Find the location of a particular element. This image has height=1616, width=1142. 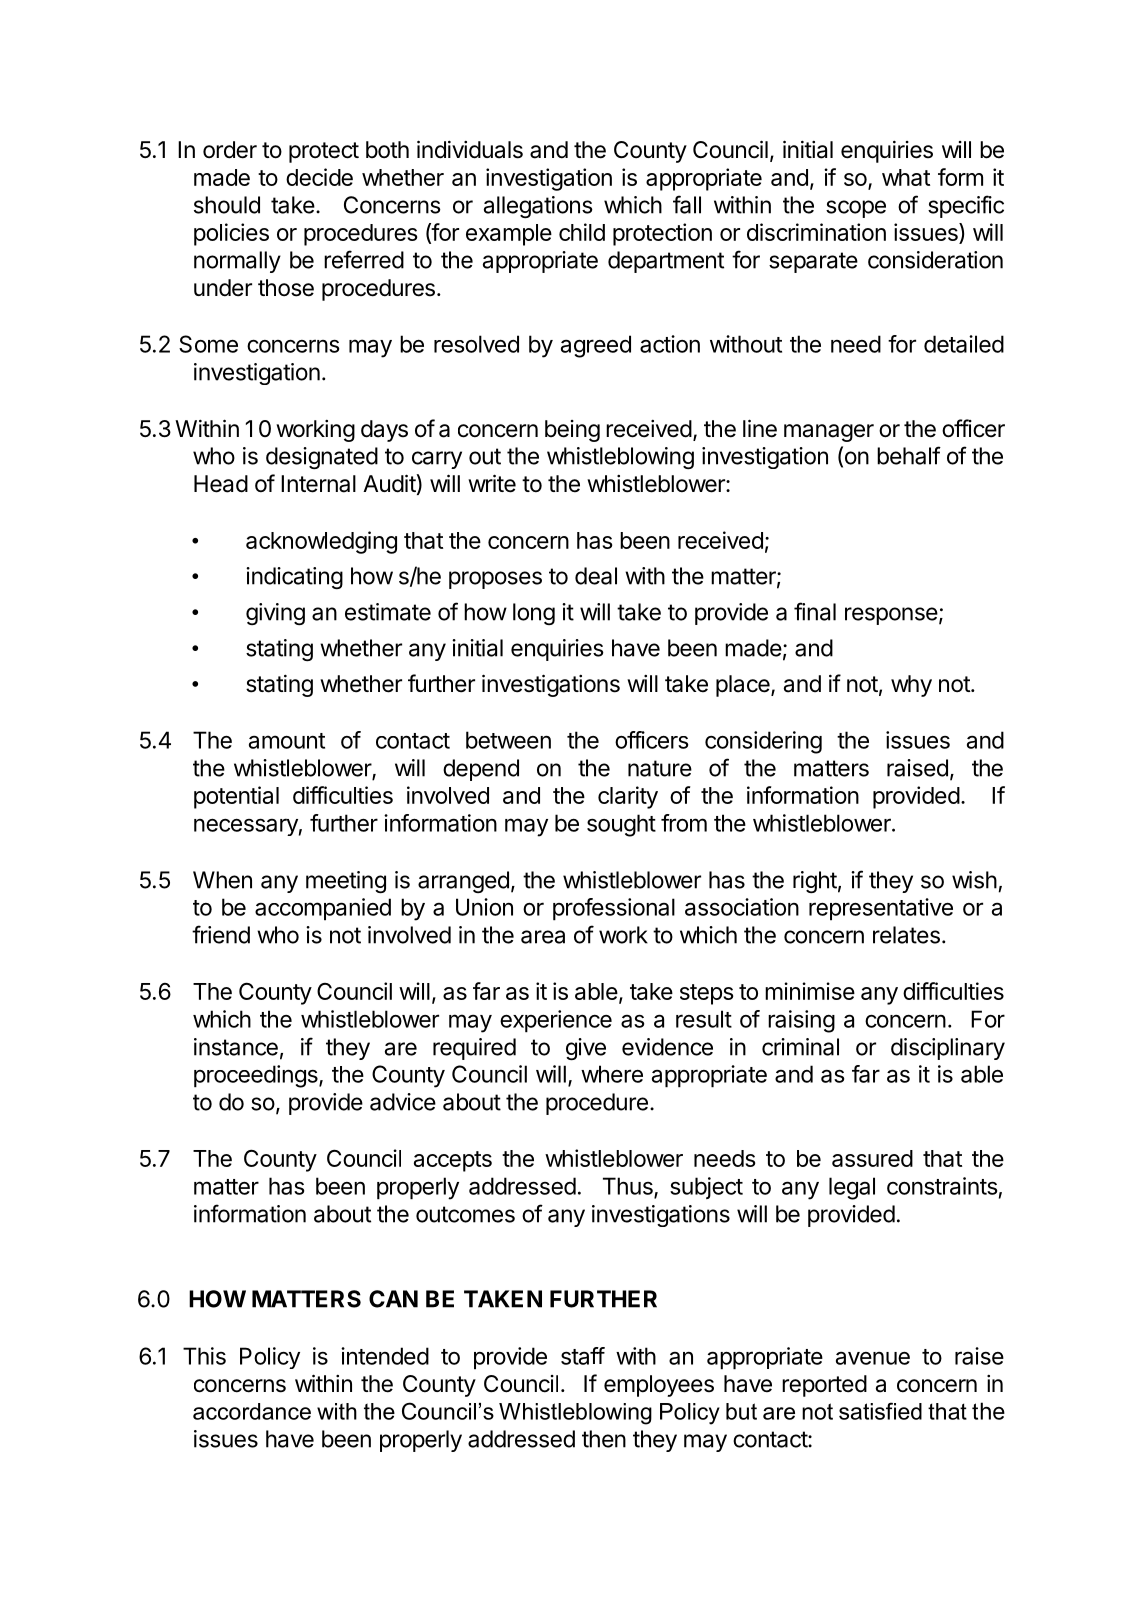

accordance is located at coordinates (252, 1411).
